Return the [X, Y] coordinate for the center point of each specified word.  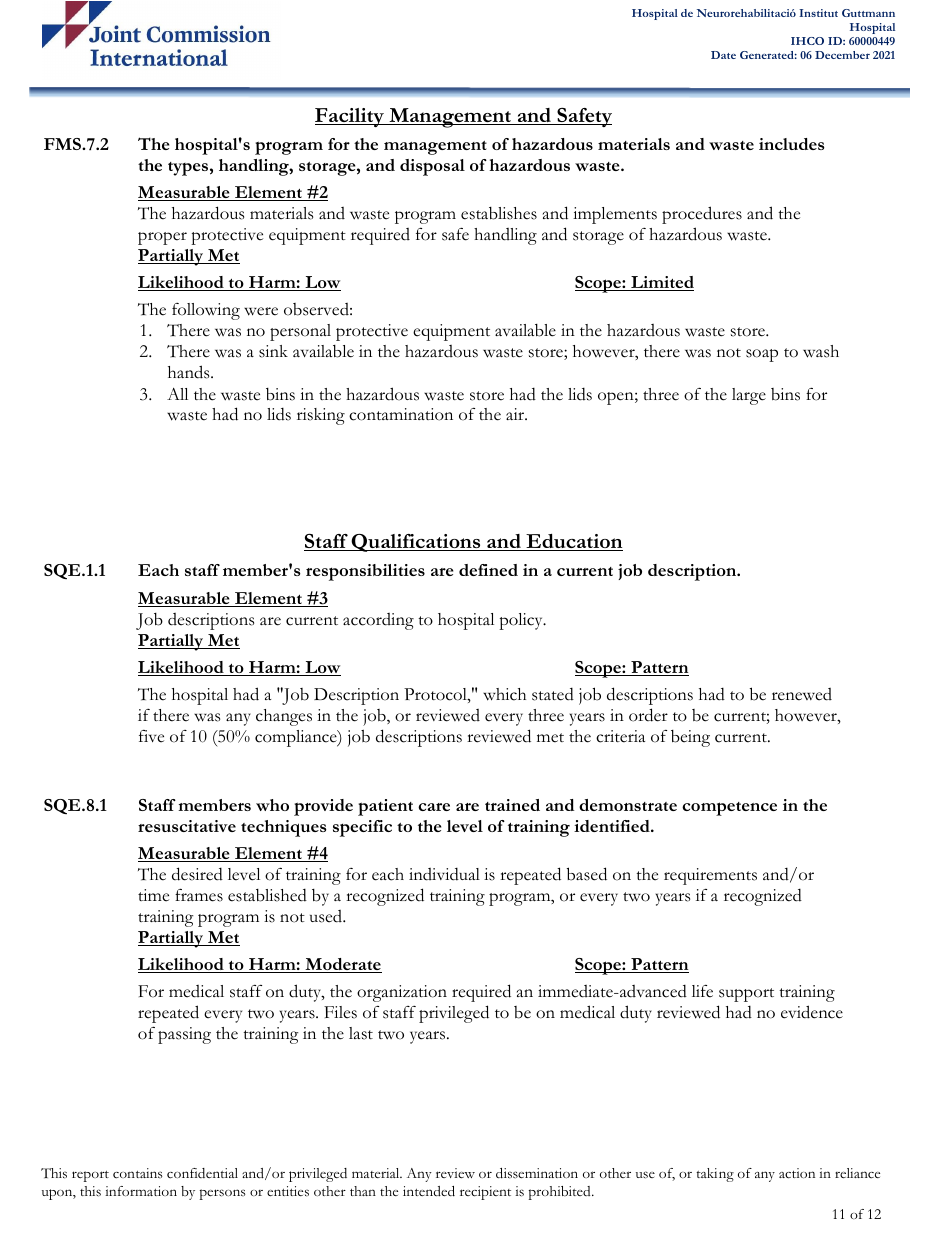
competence [729, 809]
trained [512, 805]
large [749, 396]
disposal [432, 167]
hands [190, 372]
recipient [485, 1193]
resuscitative [187, 826]
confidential [202, 1173]
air [516, 414]
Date [723, 55]
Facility [350, 117]
